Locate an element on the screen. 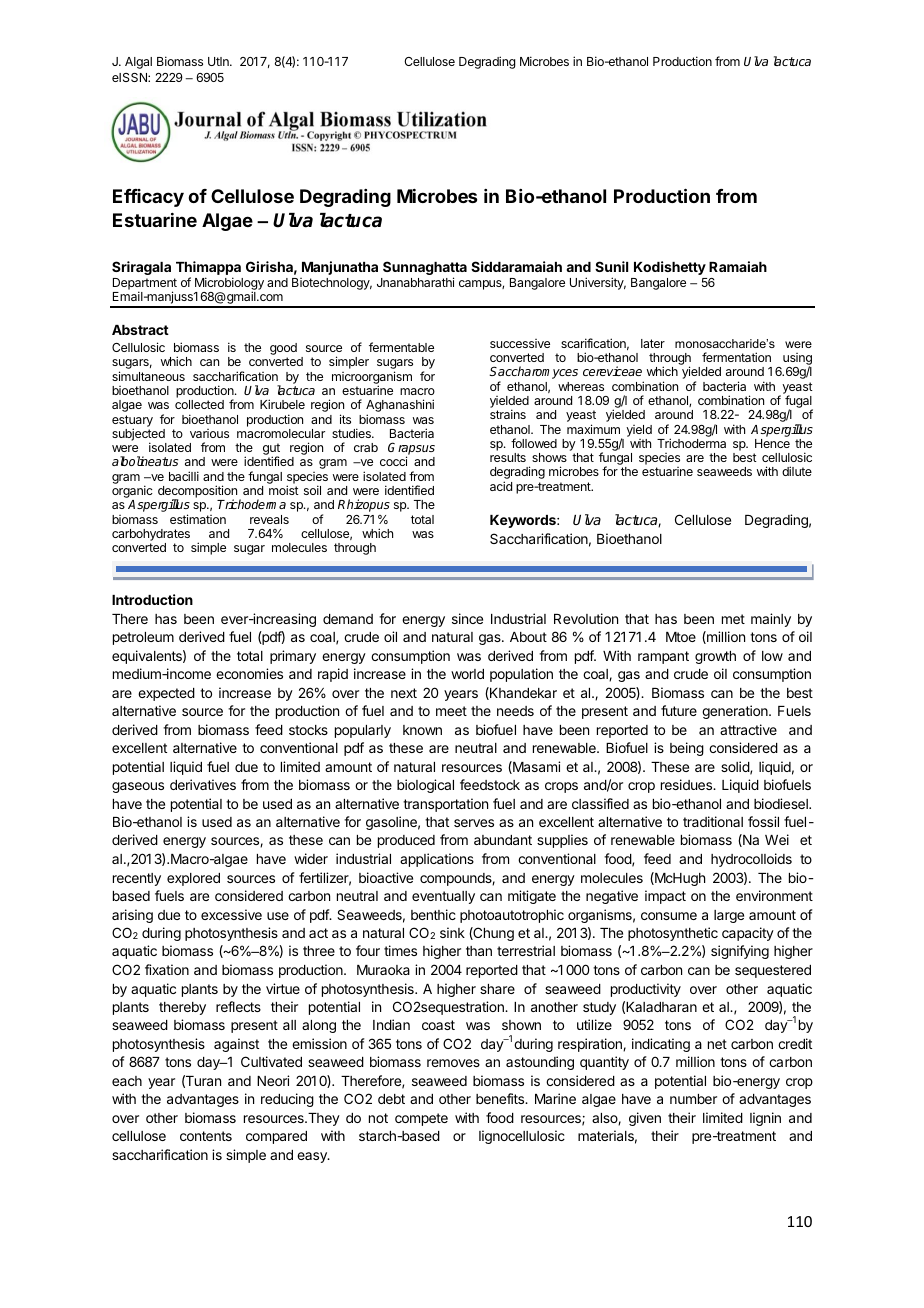 This screenshot has height=1308, width=924. Algal is located at coordinates (138, 63).
